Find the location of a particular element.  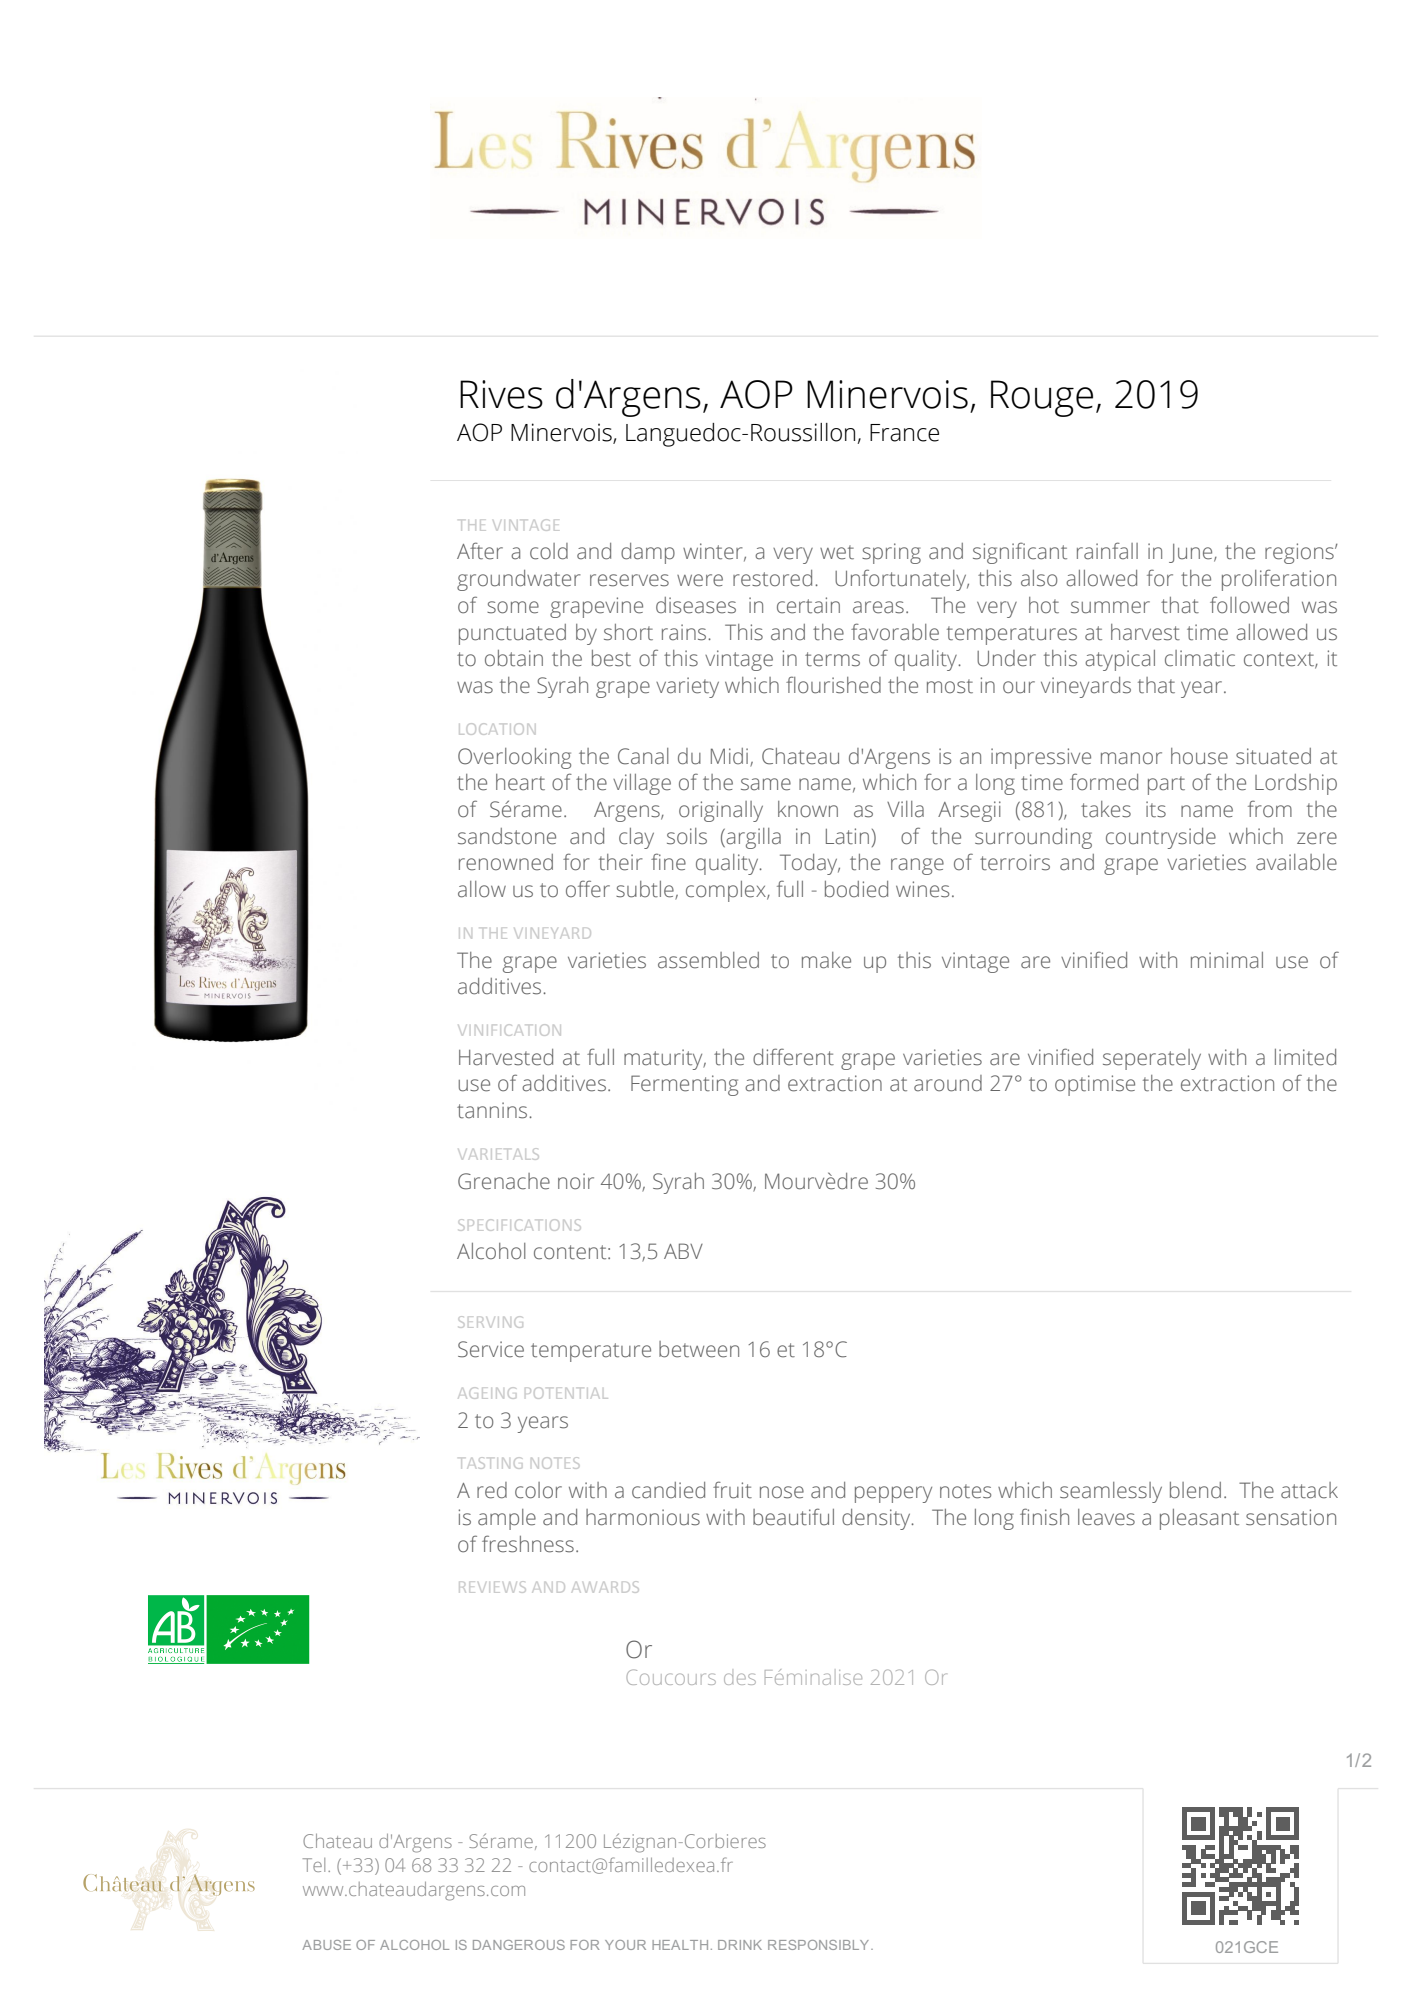

DANGEROUS is located at coordinates (519, 1945).
